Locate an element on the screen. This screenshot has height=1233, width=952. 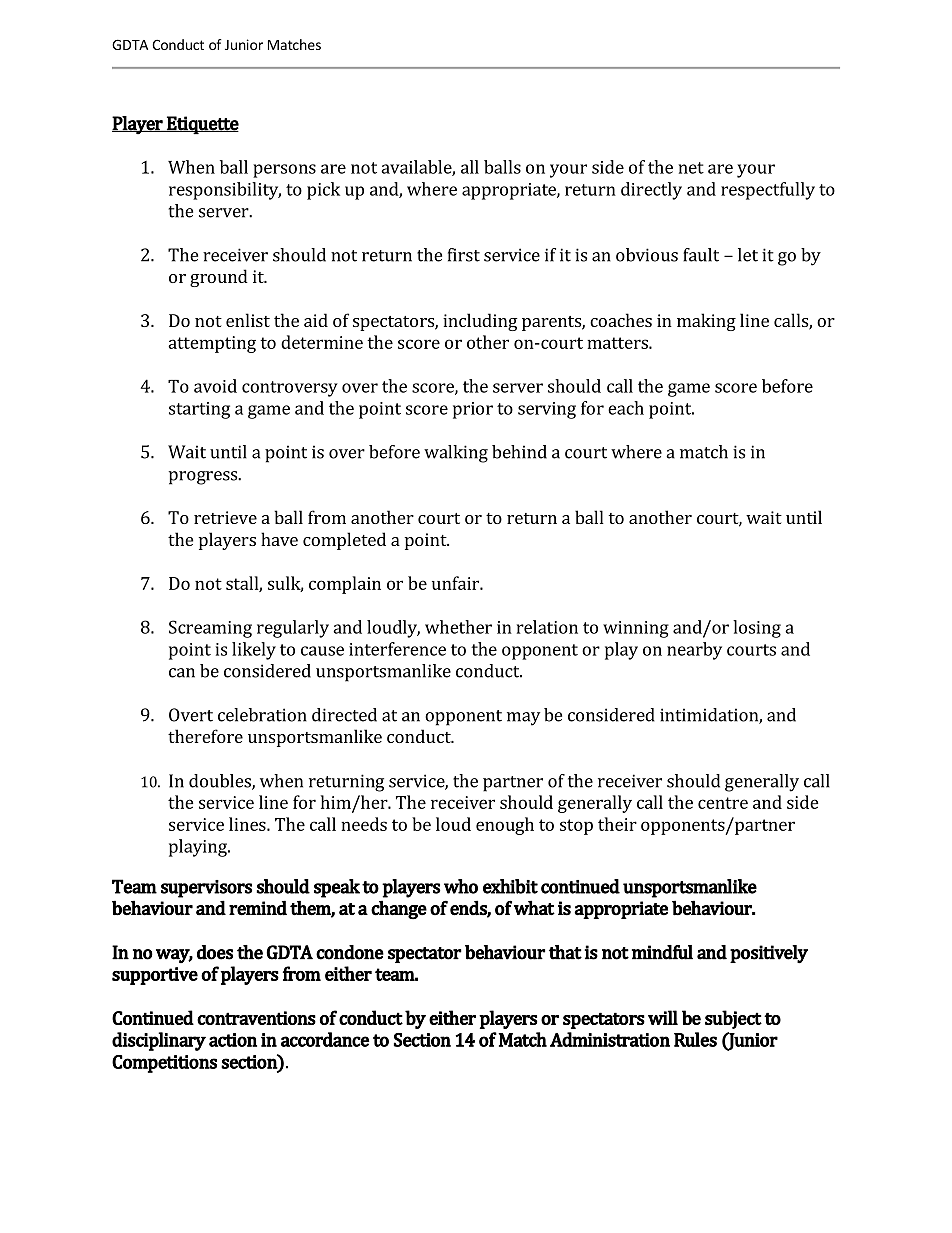
therefore is located at coordinates (205, 736).
